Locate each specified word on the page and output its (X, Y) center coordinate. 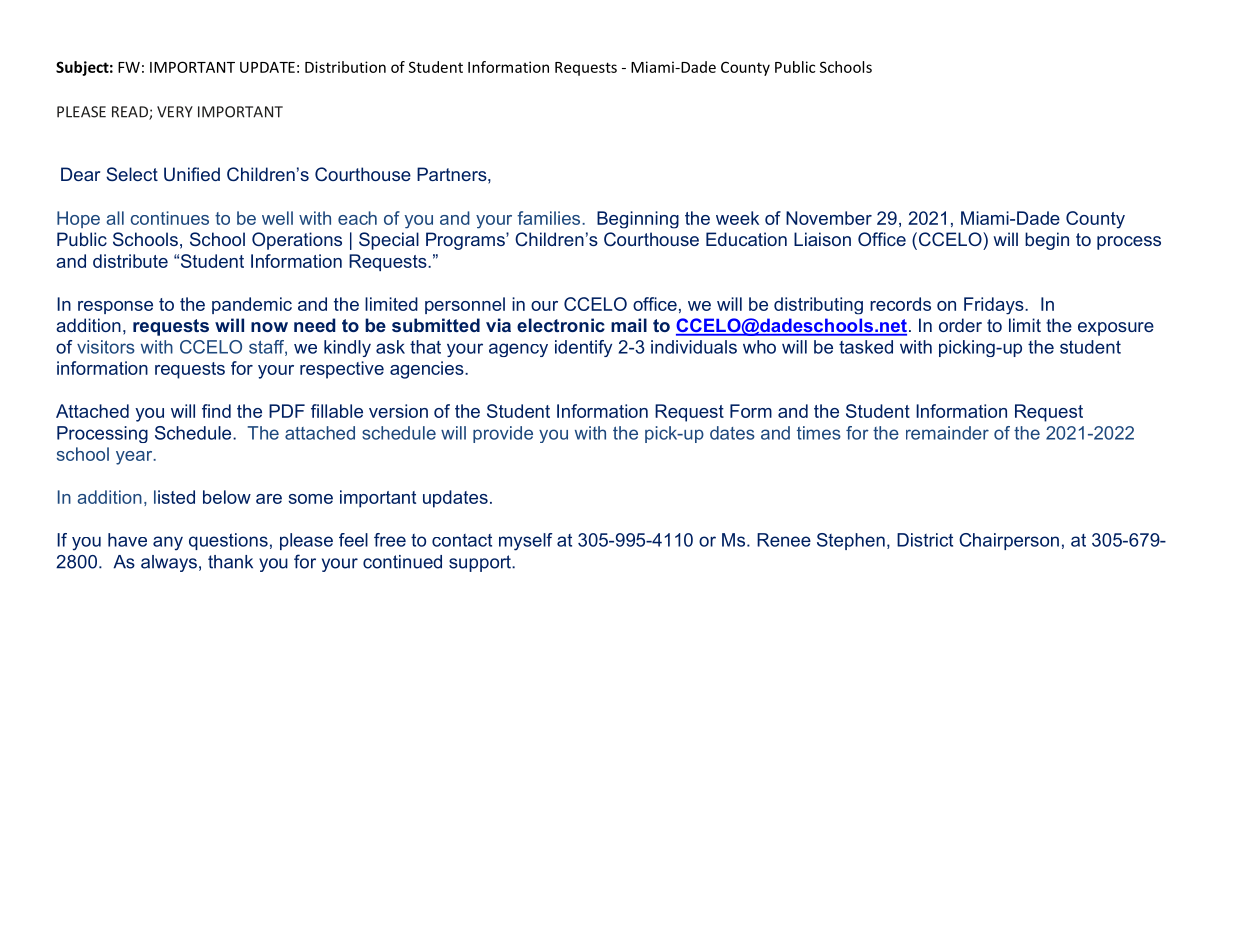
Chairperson (1009, 541)
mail (629, 325)
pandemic (252, 305)
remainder (947, 433)
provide (503, 434)
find (216, 411)
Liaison (822, 239)
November (829, 218)
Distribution (345, 67)
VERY (175, 112)
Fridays (995, 306)
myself (526, 542)
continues (170, 218)
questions (228, 541)
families (550, 218)
